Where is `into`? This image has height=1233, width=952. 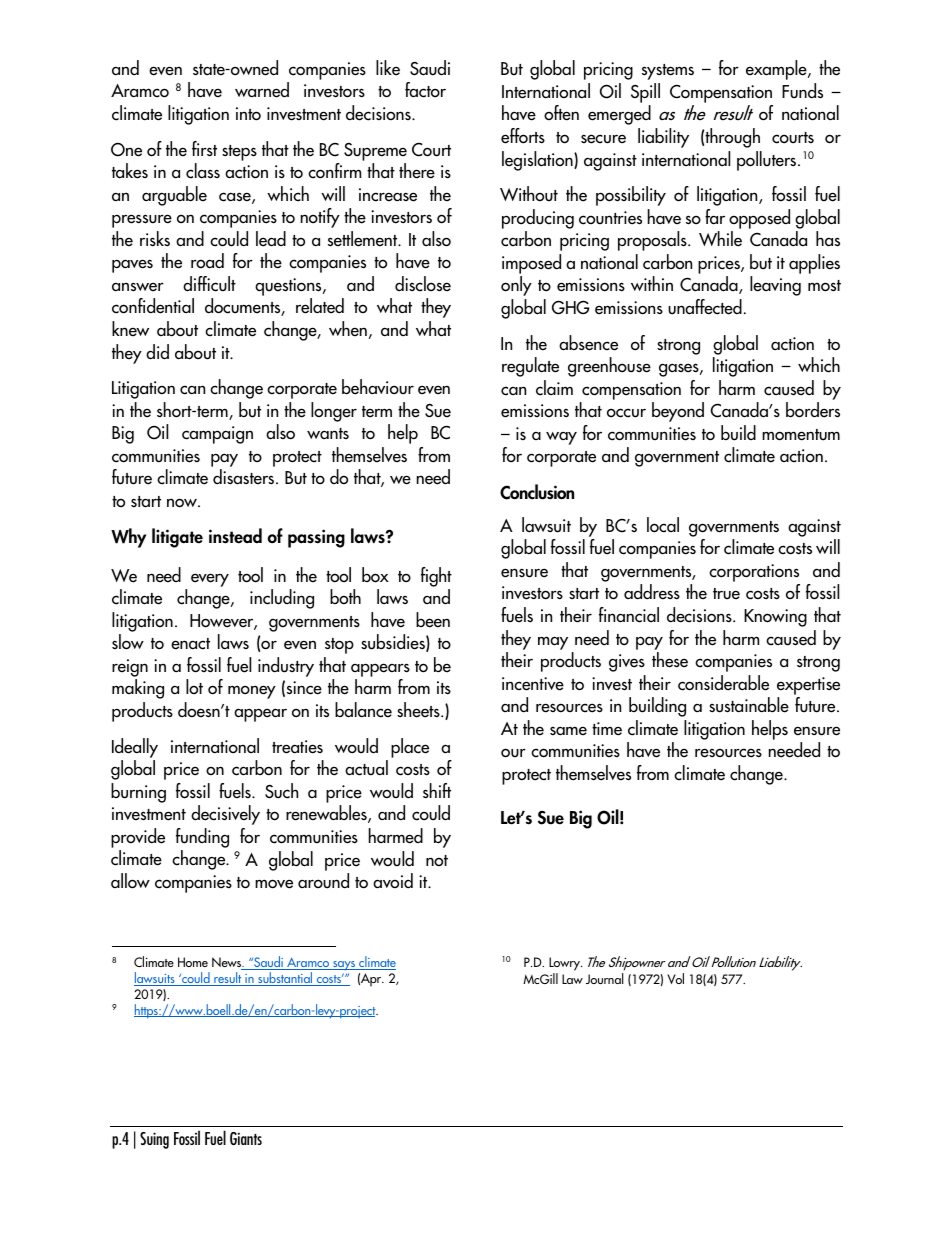
into is located at coordinates (248, 114).
